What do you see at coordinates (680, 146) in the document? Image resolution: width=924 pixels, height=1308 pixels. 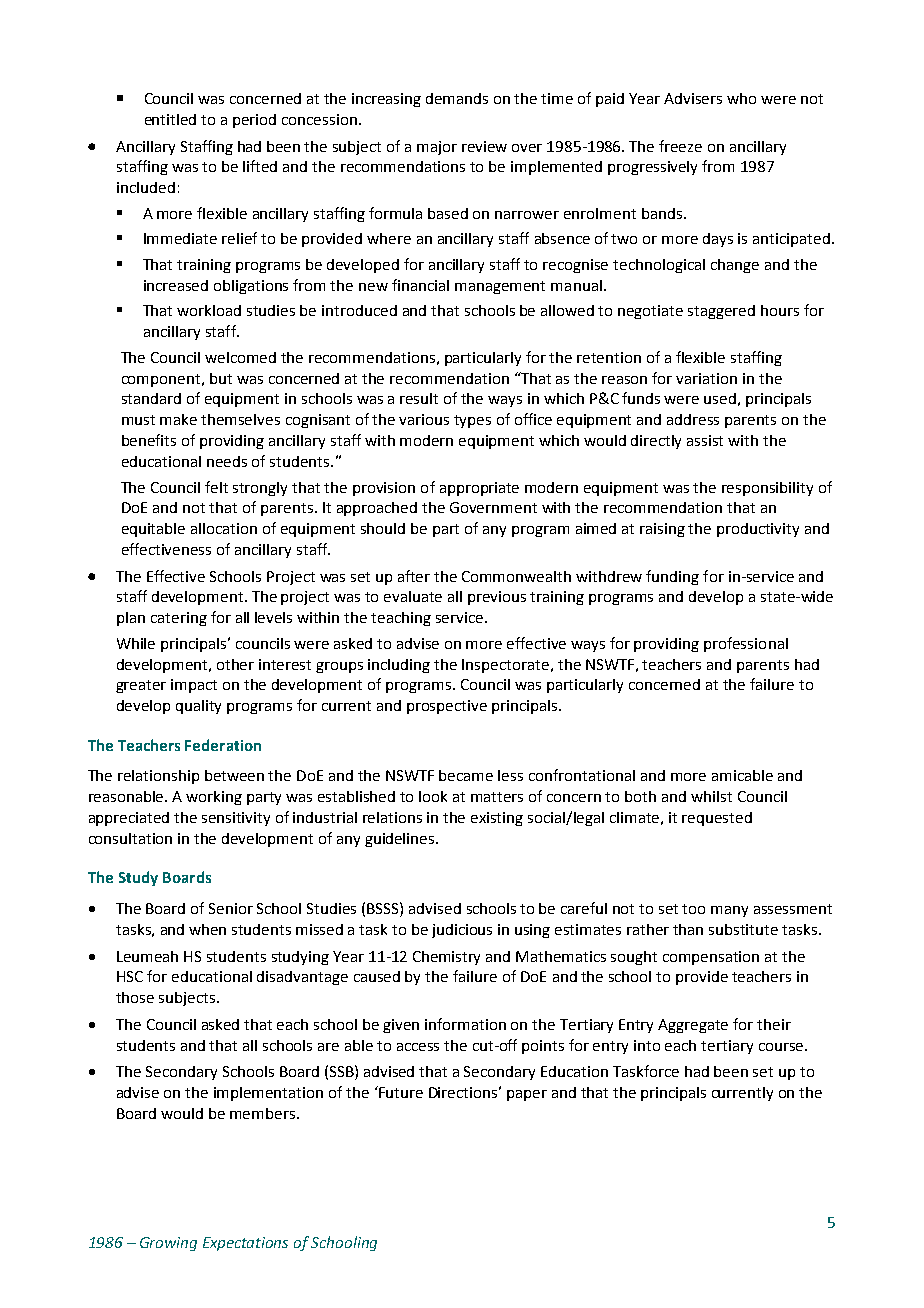 I see `freeze` at bounding box center [680, 146].
